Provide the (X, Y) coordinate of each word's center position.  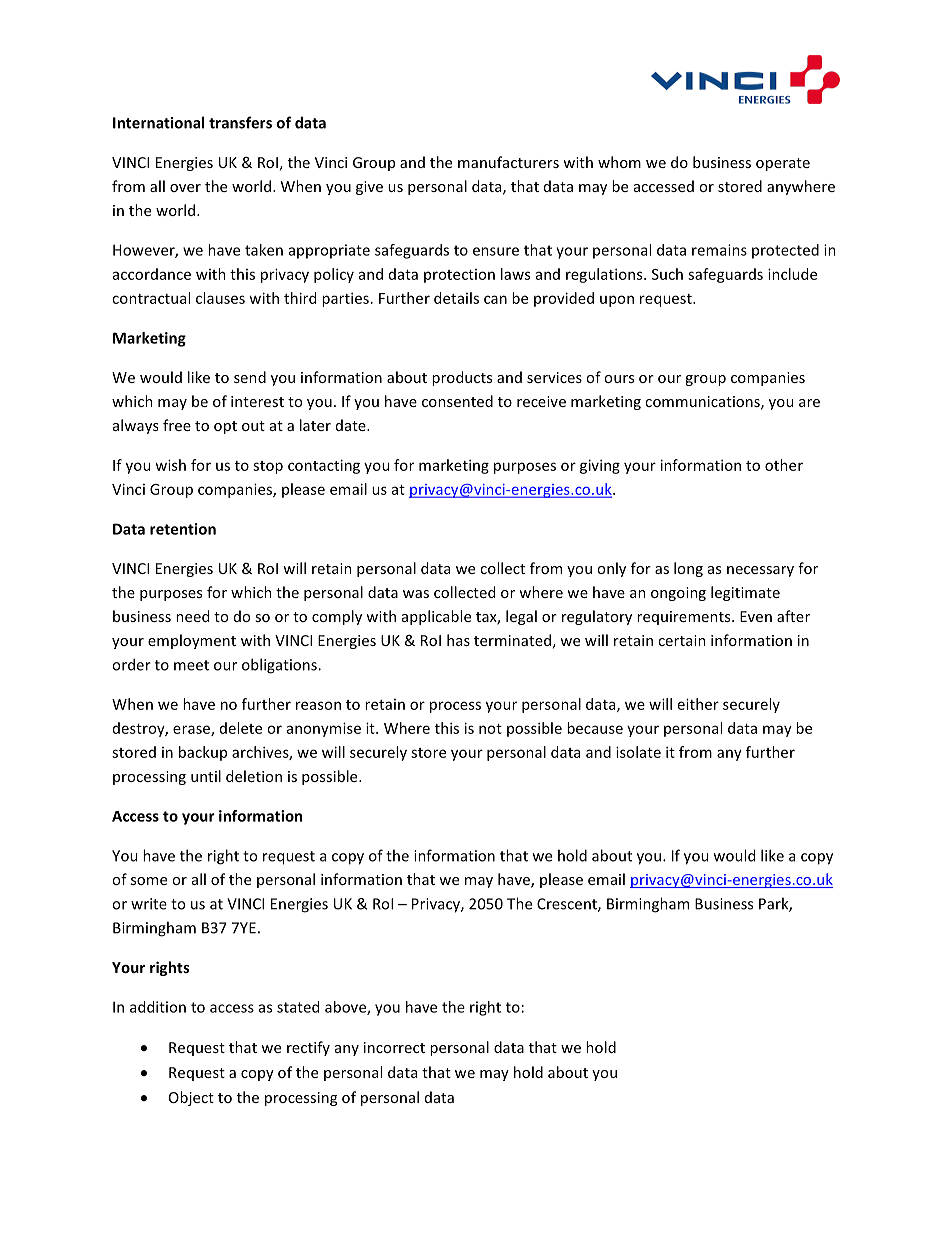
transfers (240, 122)
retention (183, 529)
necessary (760, 571)
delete (241, 728)
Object (191, 1098)
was (416, 594)
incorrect (394, 1047)
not (490, 729)
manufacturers (508, 162)
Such (667, 274)
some (149, 881)
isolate (638, 752)
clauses (220, 298)
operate (783, 164)
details (456, 298)
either (698, 704)
